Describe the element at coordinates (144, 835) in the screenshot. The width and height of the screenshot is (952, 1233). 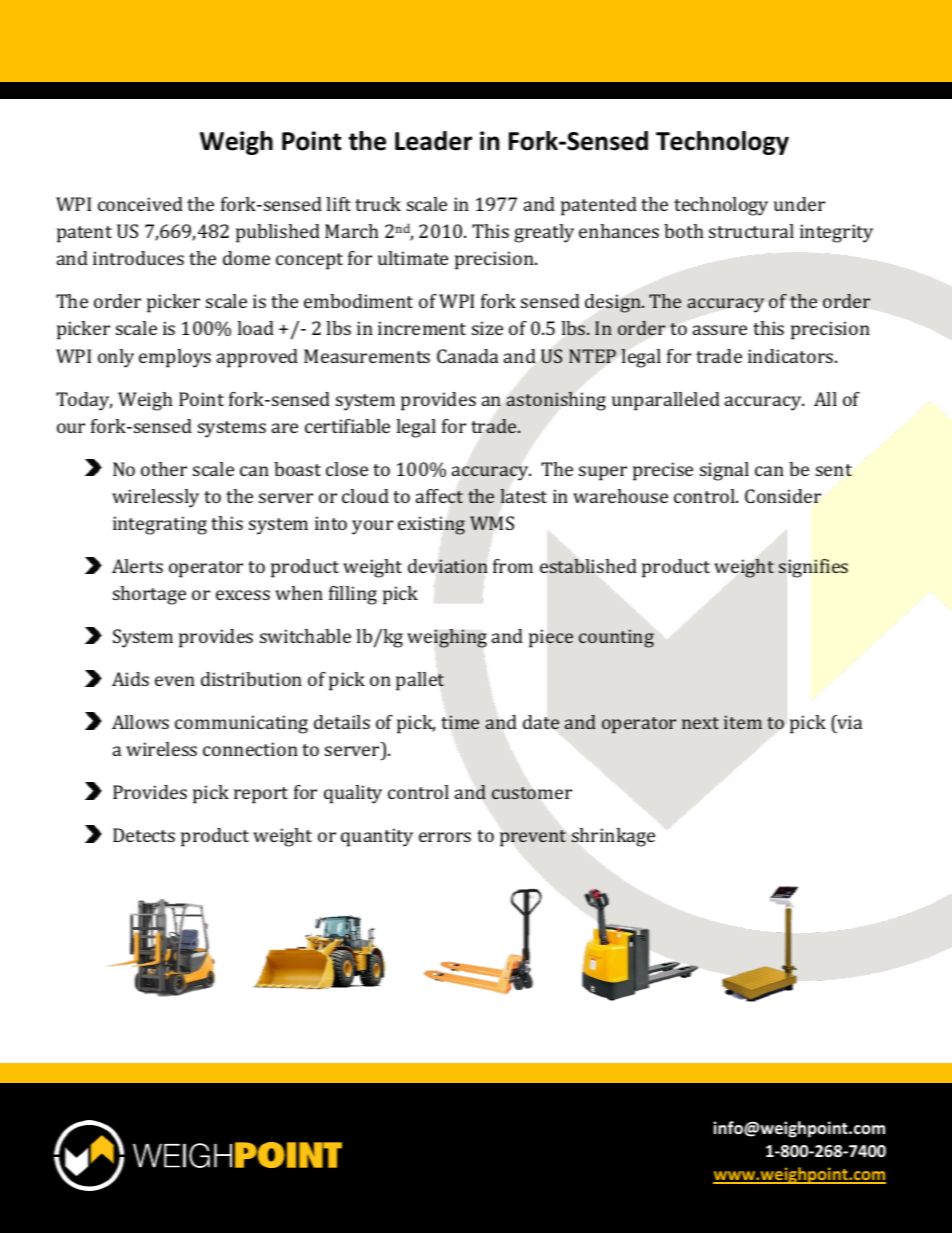
I see `Detects` at that location.
